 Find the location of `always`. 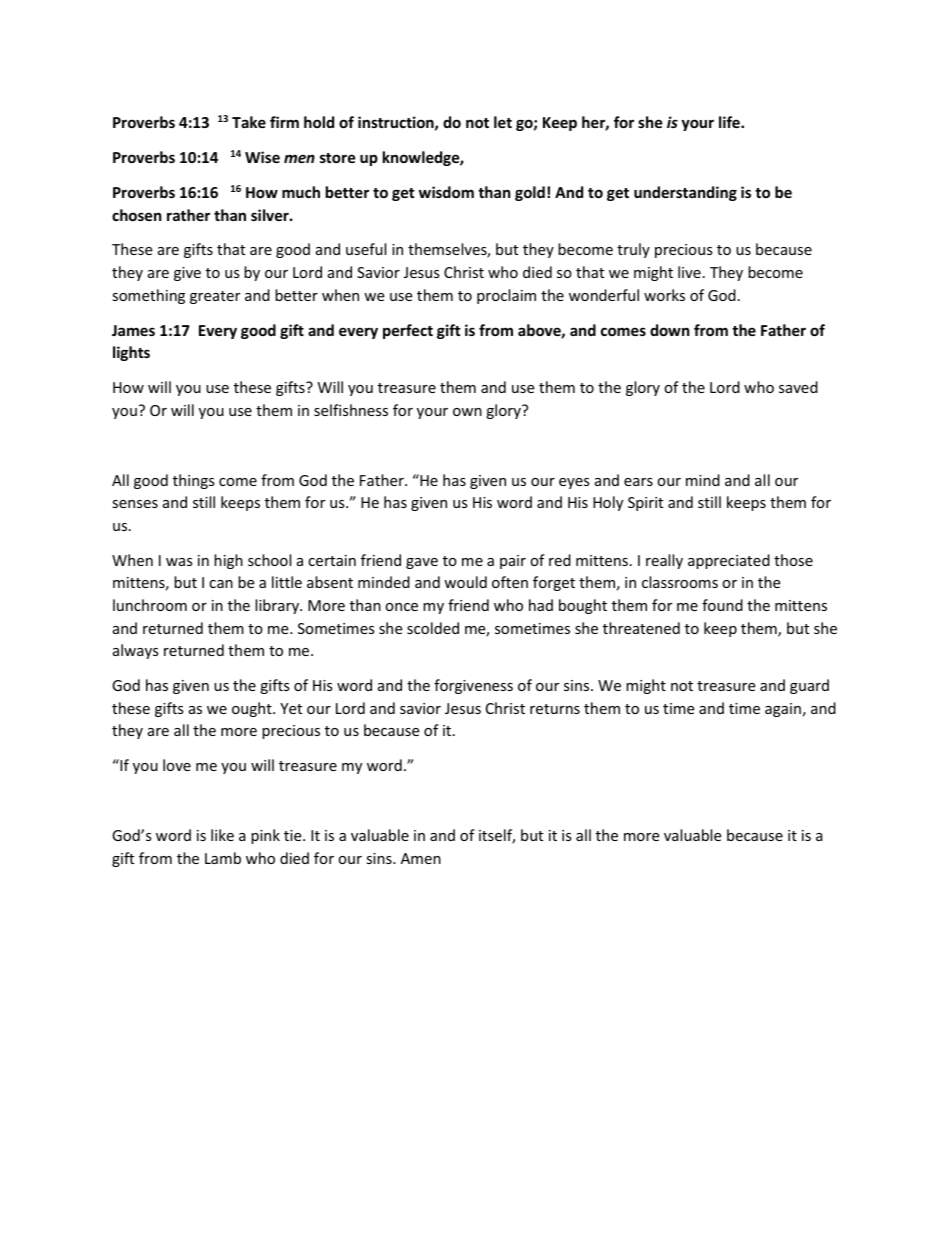

always is located at coordinates (136, 651).
